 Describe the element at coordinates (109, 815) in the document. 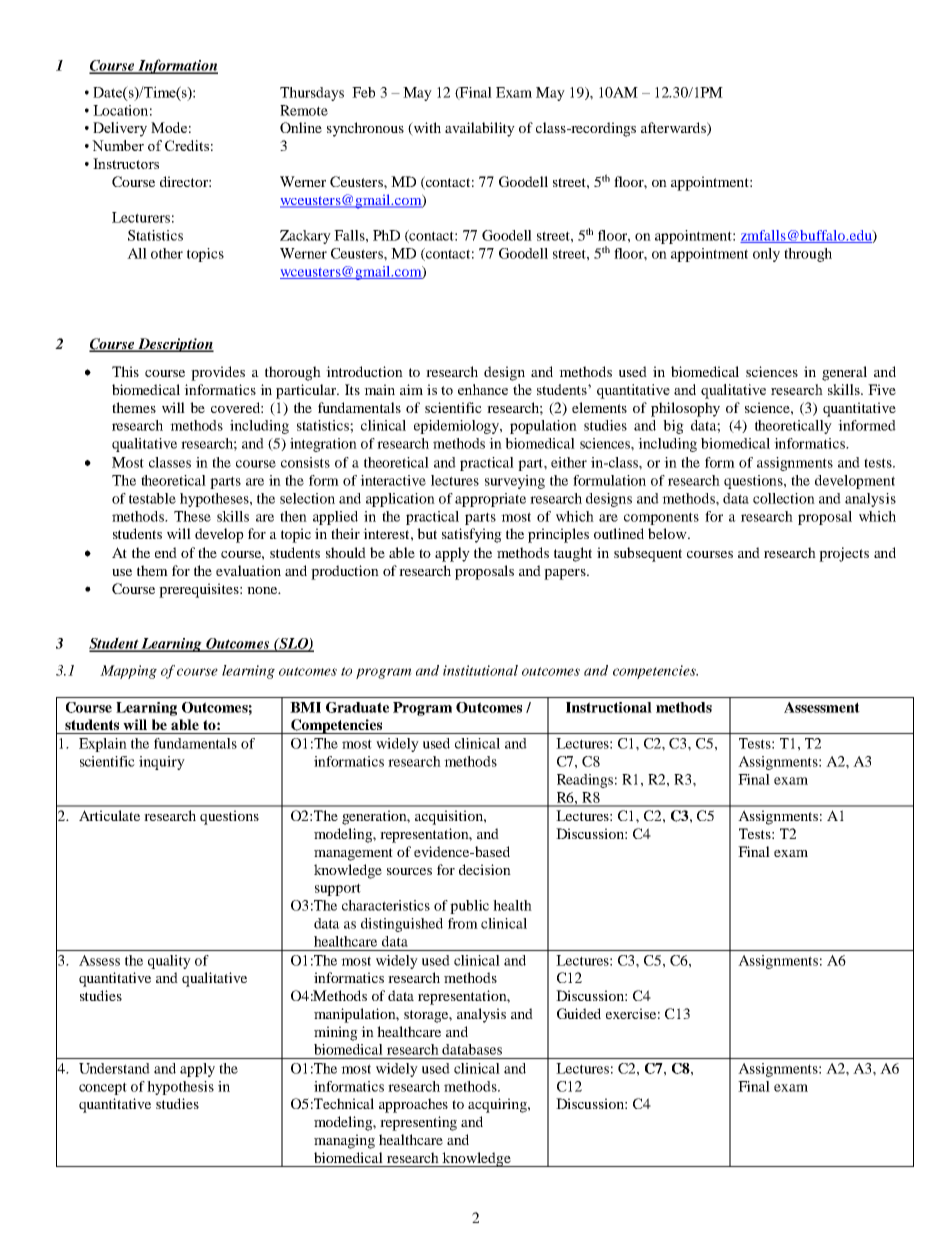

I see `Articulate` at that location.
